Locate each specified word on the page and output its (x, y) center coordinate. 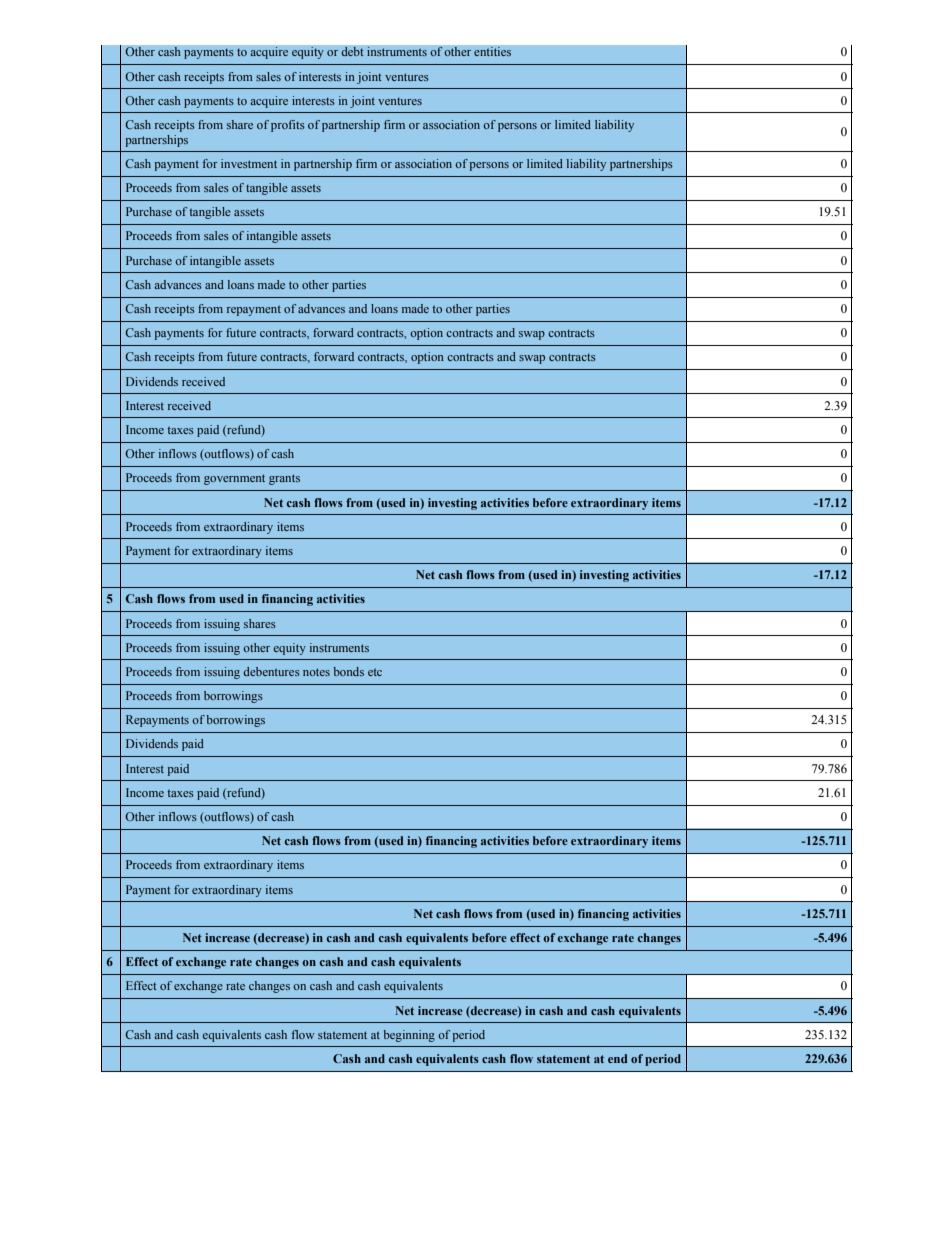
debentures (271, 671)
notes (316, 672)
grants (284, 479)
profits (288, 126)
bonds (349, 671)
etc (375, 672)
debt (352, 52)
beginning (409, 1036)
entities (492, 52)
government (234, 479)
